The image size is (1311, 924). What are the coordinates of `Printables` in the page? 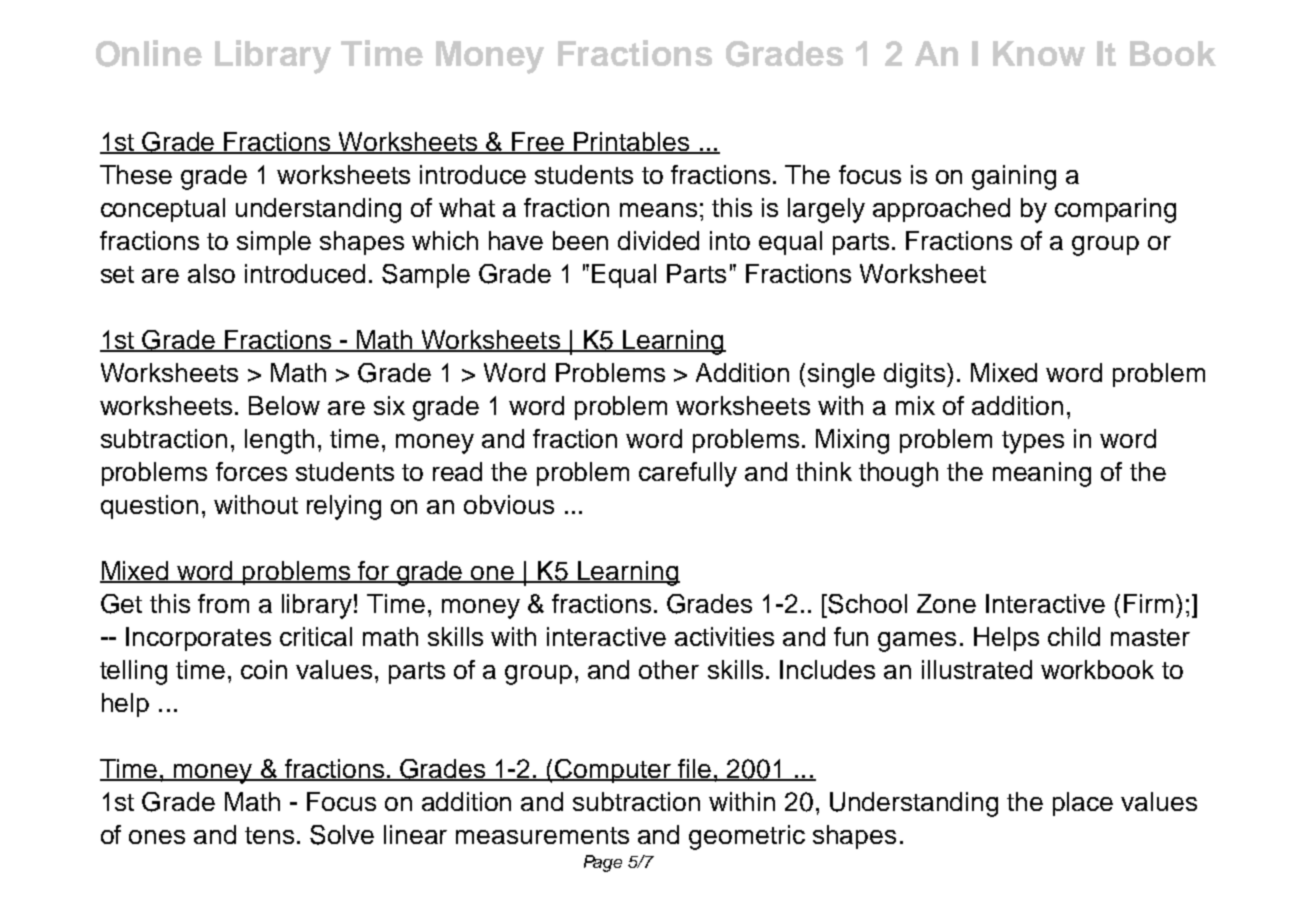 It's located at (632, 143).
